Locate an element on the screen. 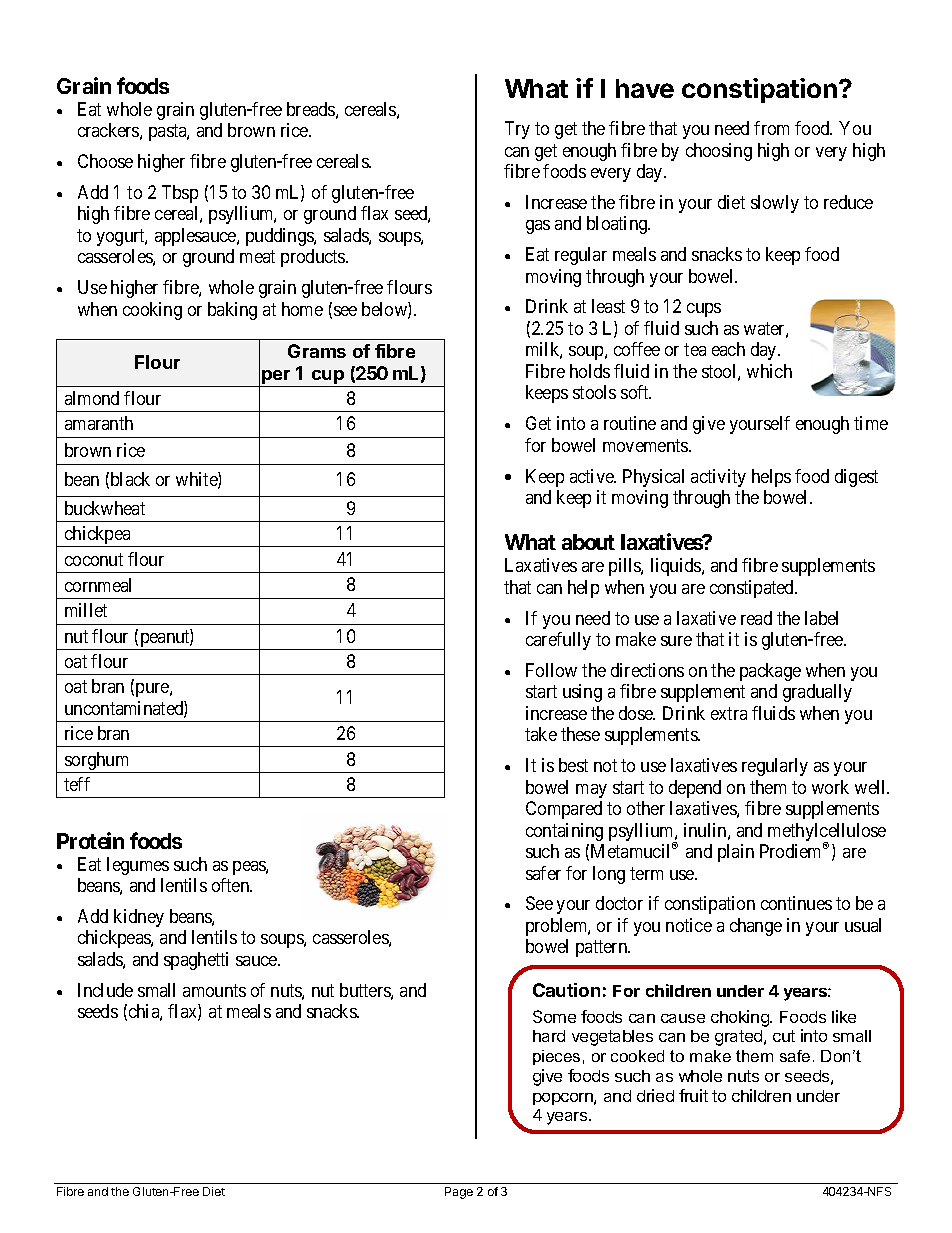  package is located at coordinates (770, 672).
